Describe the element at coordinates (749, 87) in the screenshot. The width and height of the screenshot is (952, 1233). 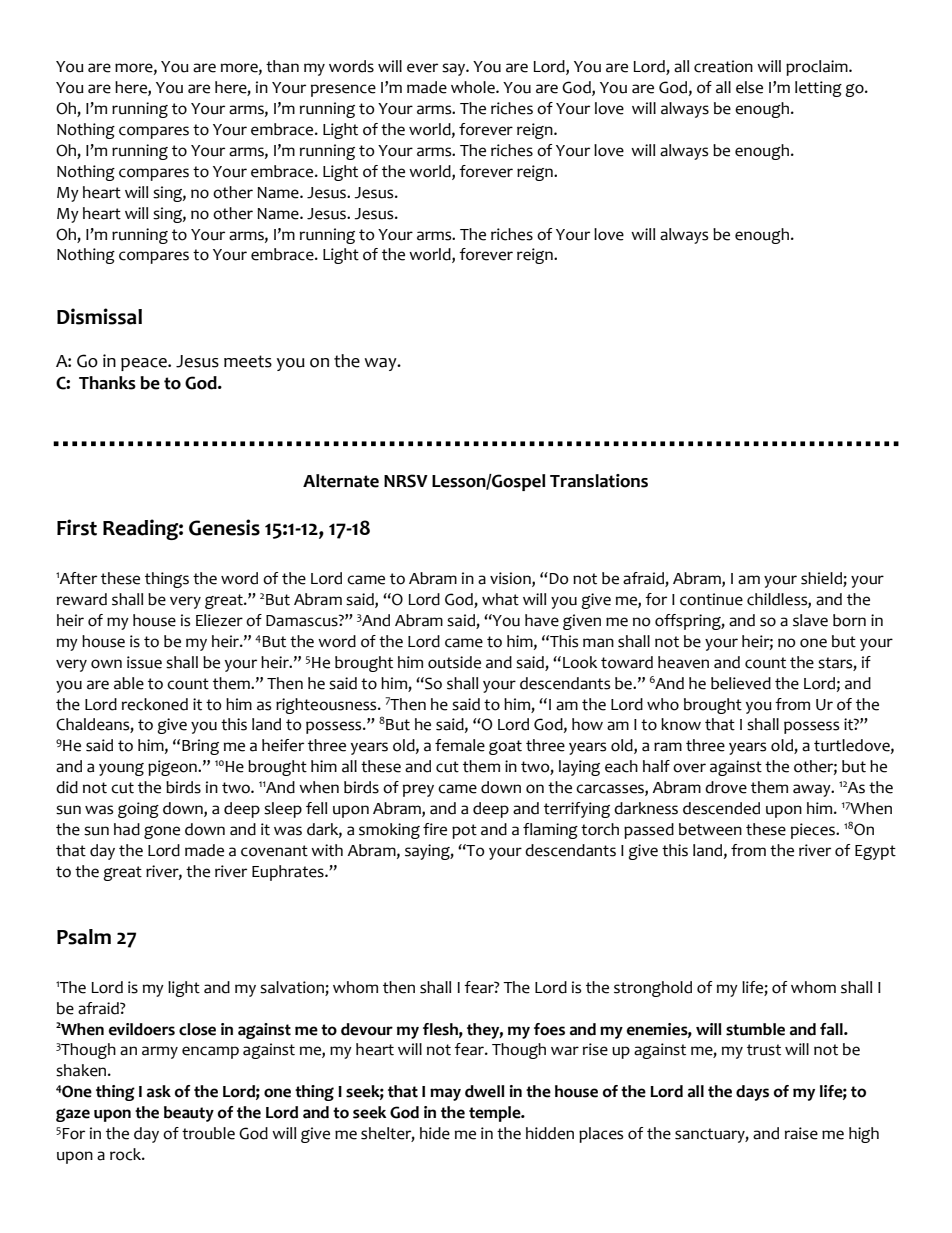
I see `else` at that location.
